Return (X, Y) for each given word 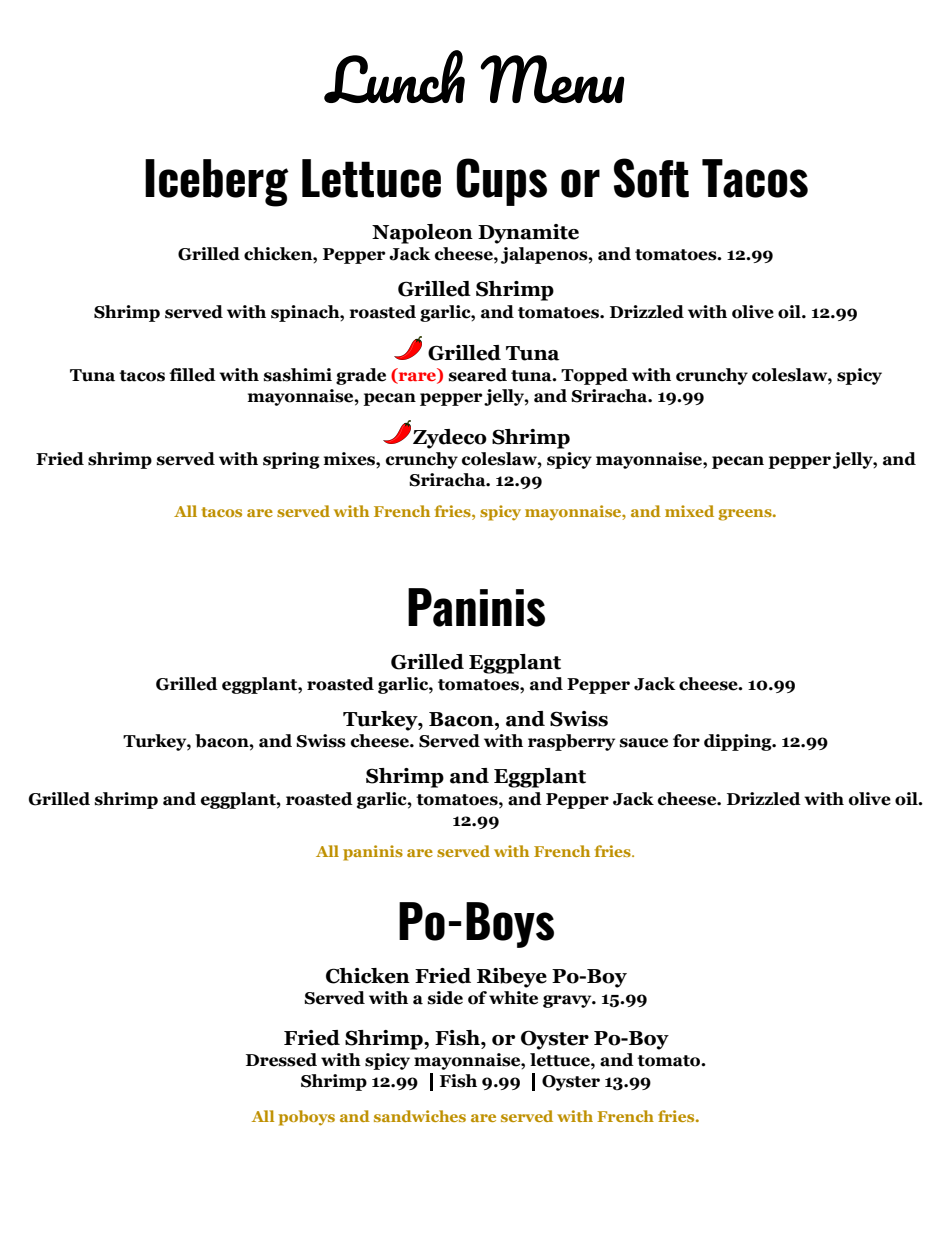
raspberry (571, 742)
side (445, 998)
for (686, 741)
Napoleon (422, 234)
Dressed (281, 1060)
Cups (502, 182)
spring (291, 460)
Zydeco (450, 439)
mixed (689, 511)
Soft (651, 178)
